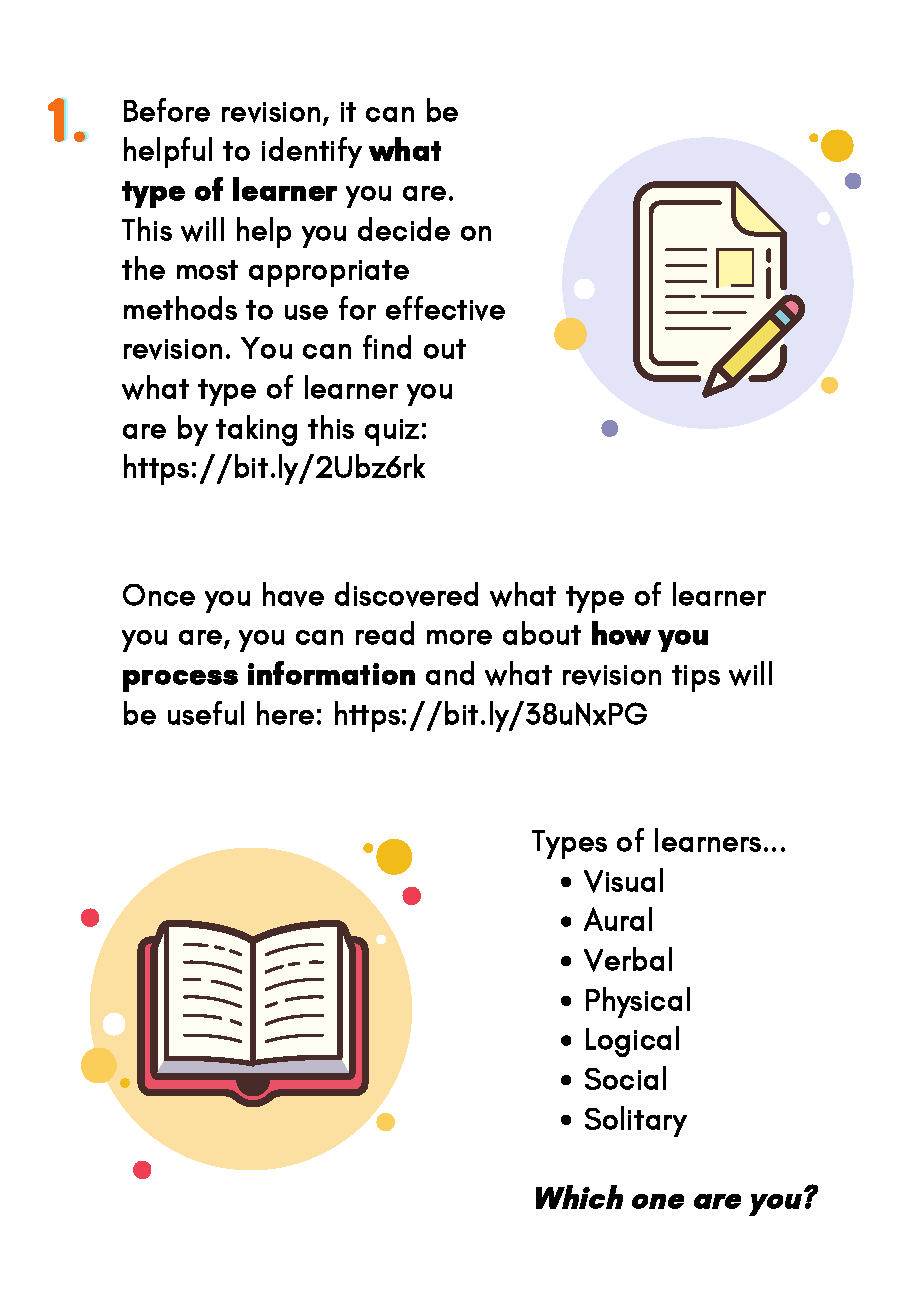 The width and height of the document is (924, 1308). What do you see at coordinates (392, 432) in the document?
I see `quiz` at bounding box center [392, 432].
